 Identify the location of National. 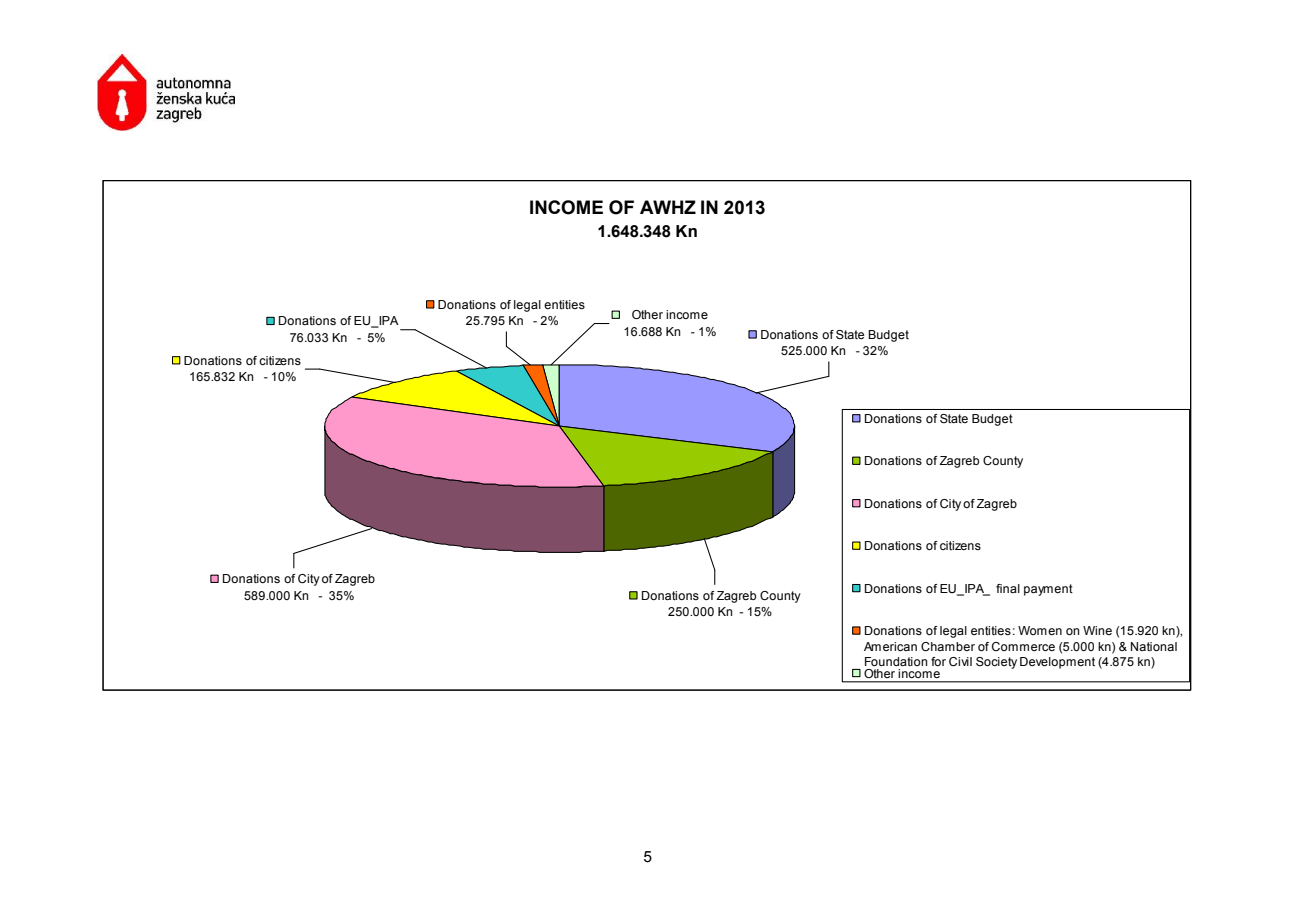
(1154, 646).
